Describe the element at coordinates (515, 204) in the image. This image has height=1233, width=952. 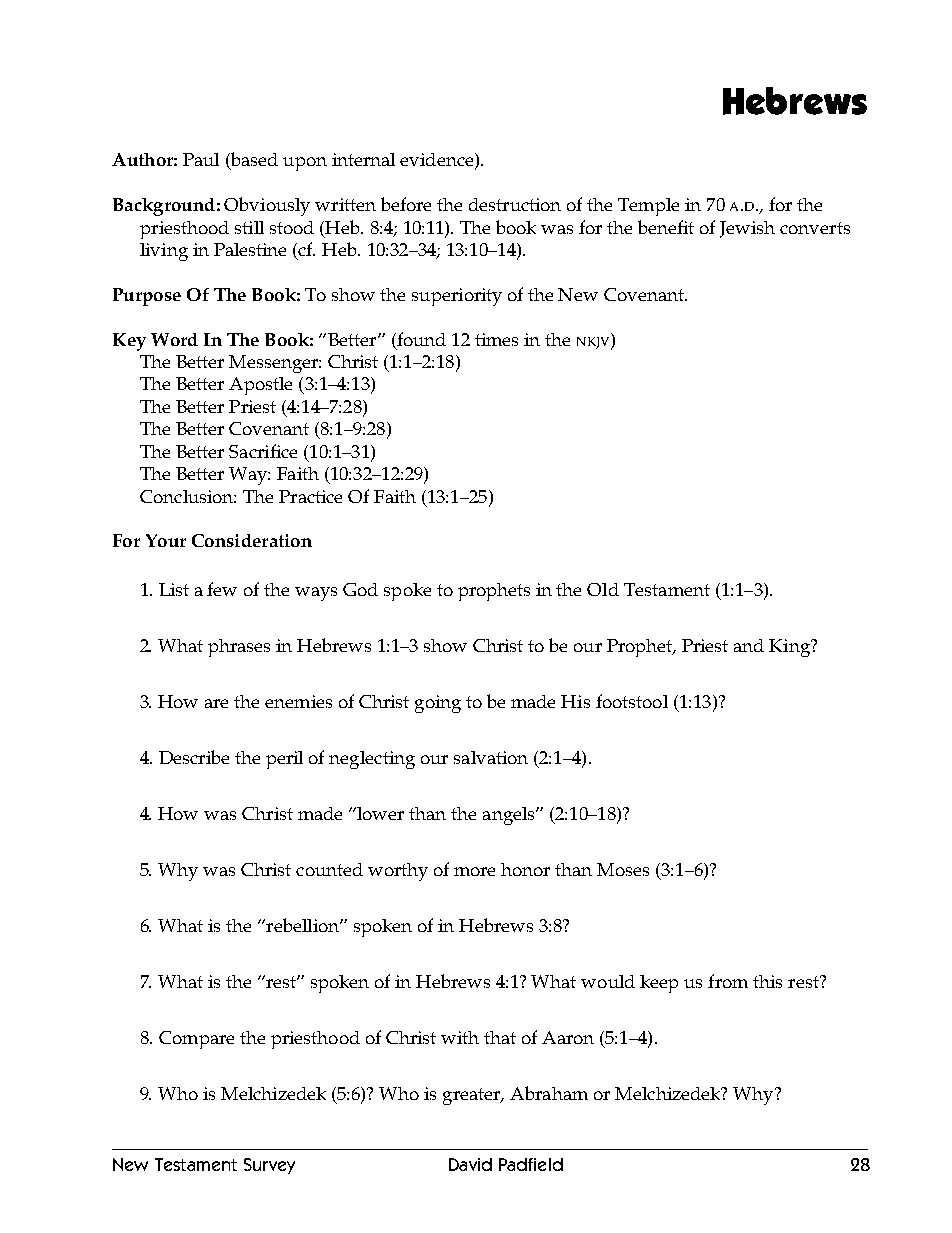
I see `destruction` at that location.
